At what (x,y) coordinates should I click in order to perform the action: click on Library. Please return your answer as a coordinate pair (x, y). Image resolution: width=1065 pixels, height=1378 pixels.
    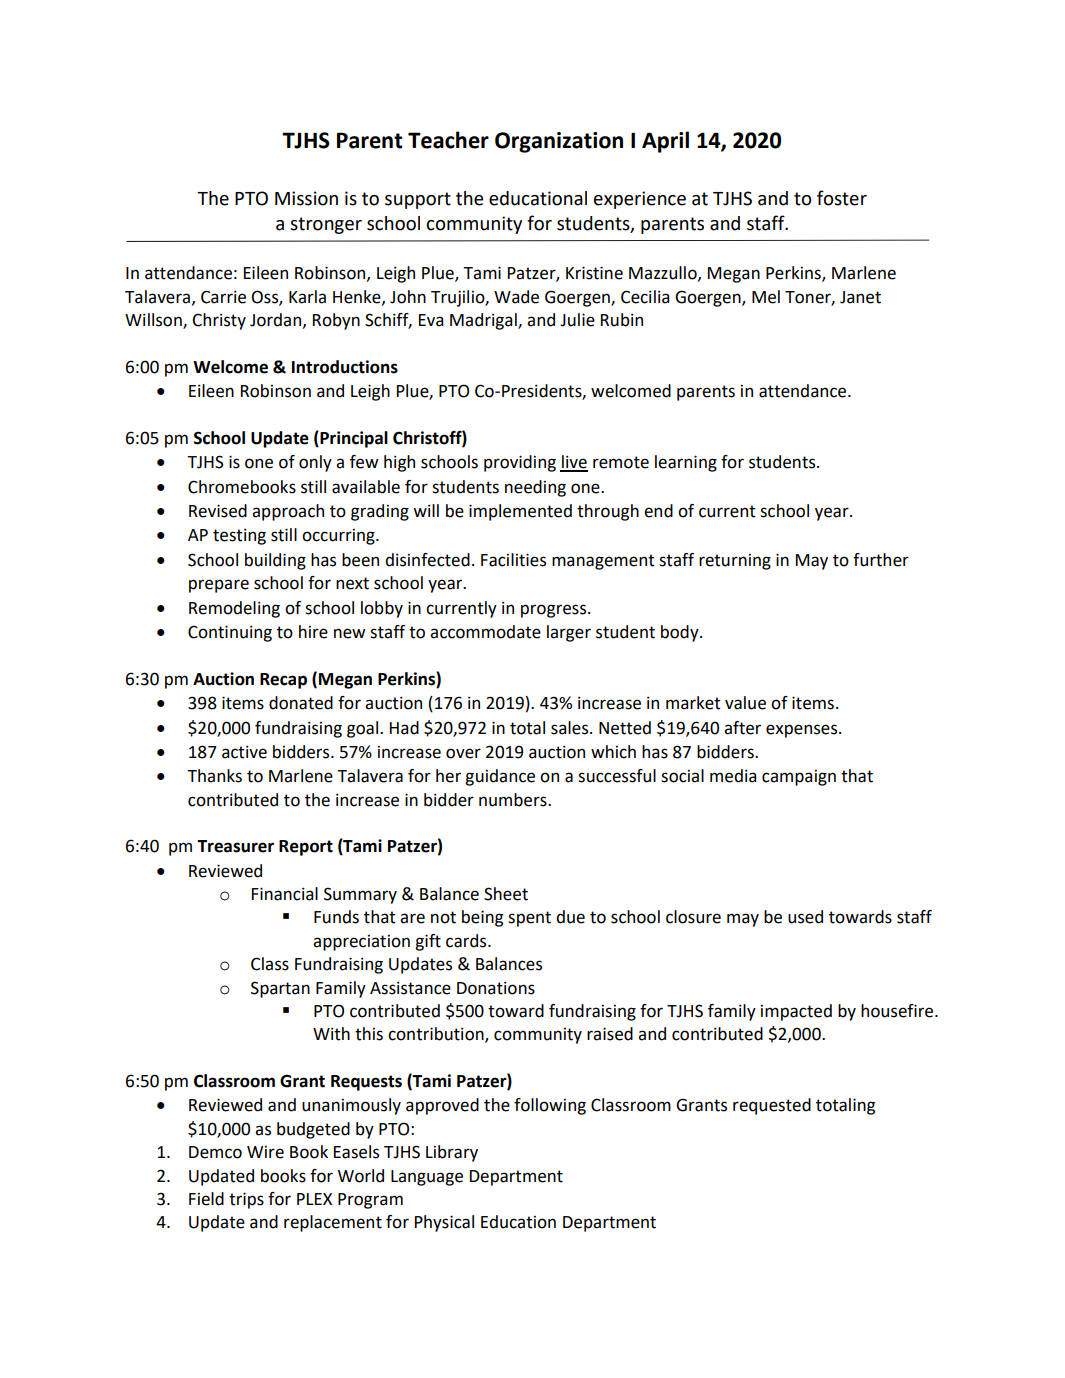
    Looking at the image, I should click on (452, 1153).
